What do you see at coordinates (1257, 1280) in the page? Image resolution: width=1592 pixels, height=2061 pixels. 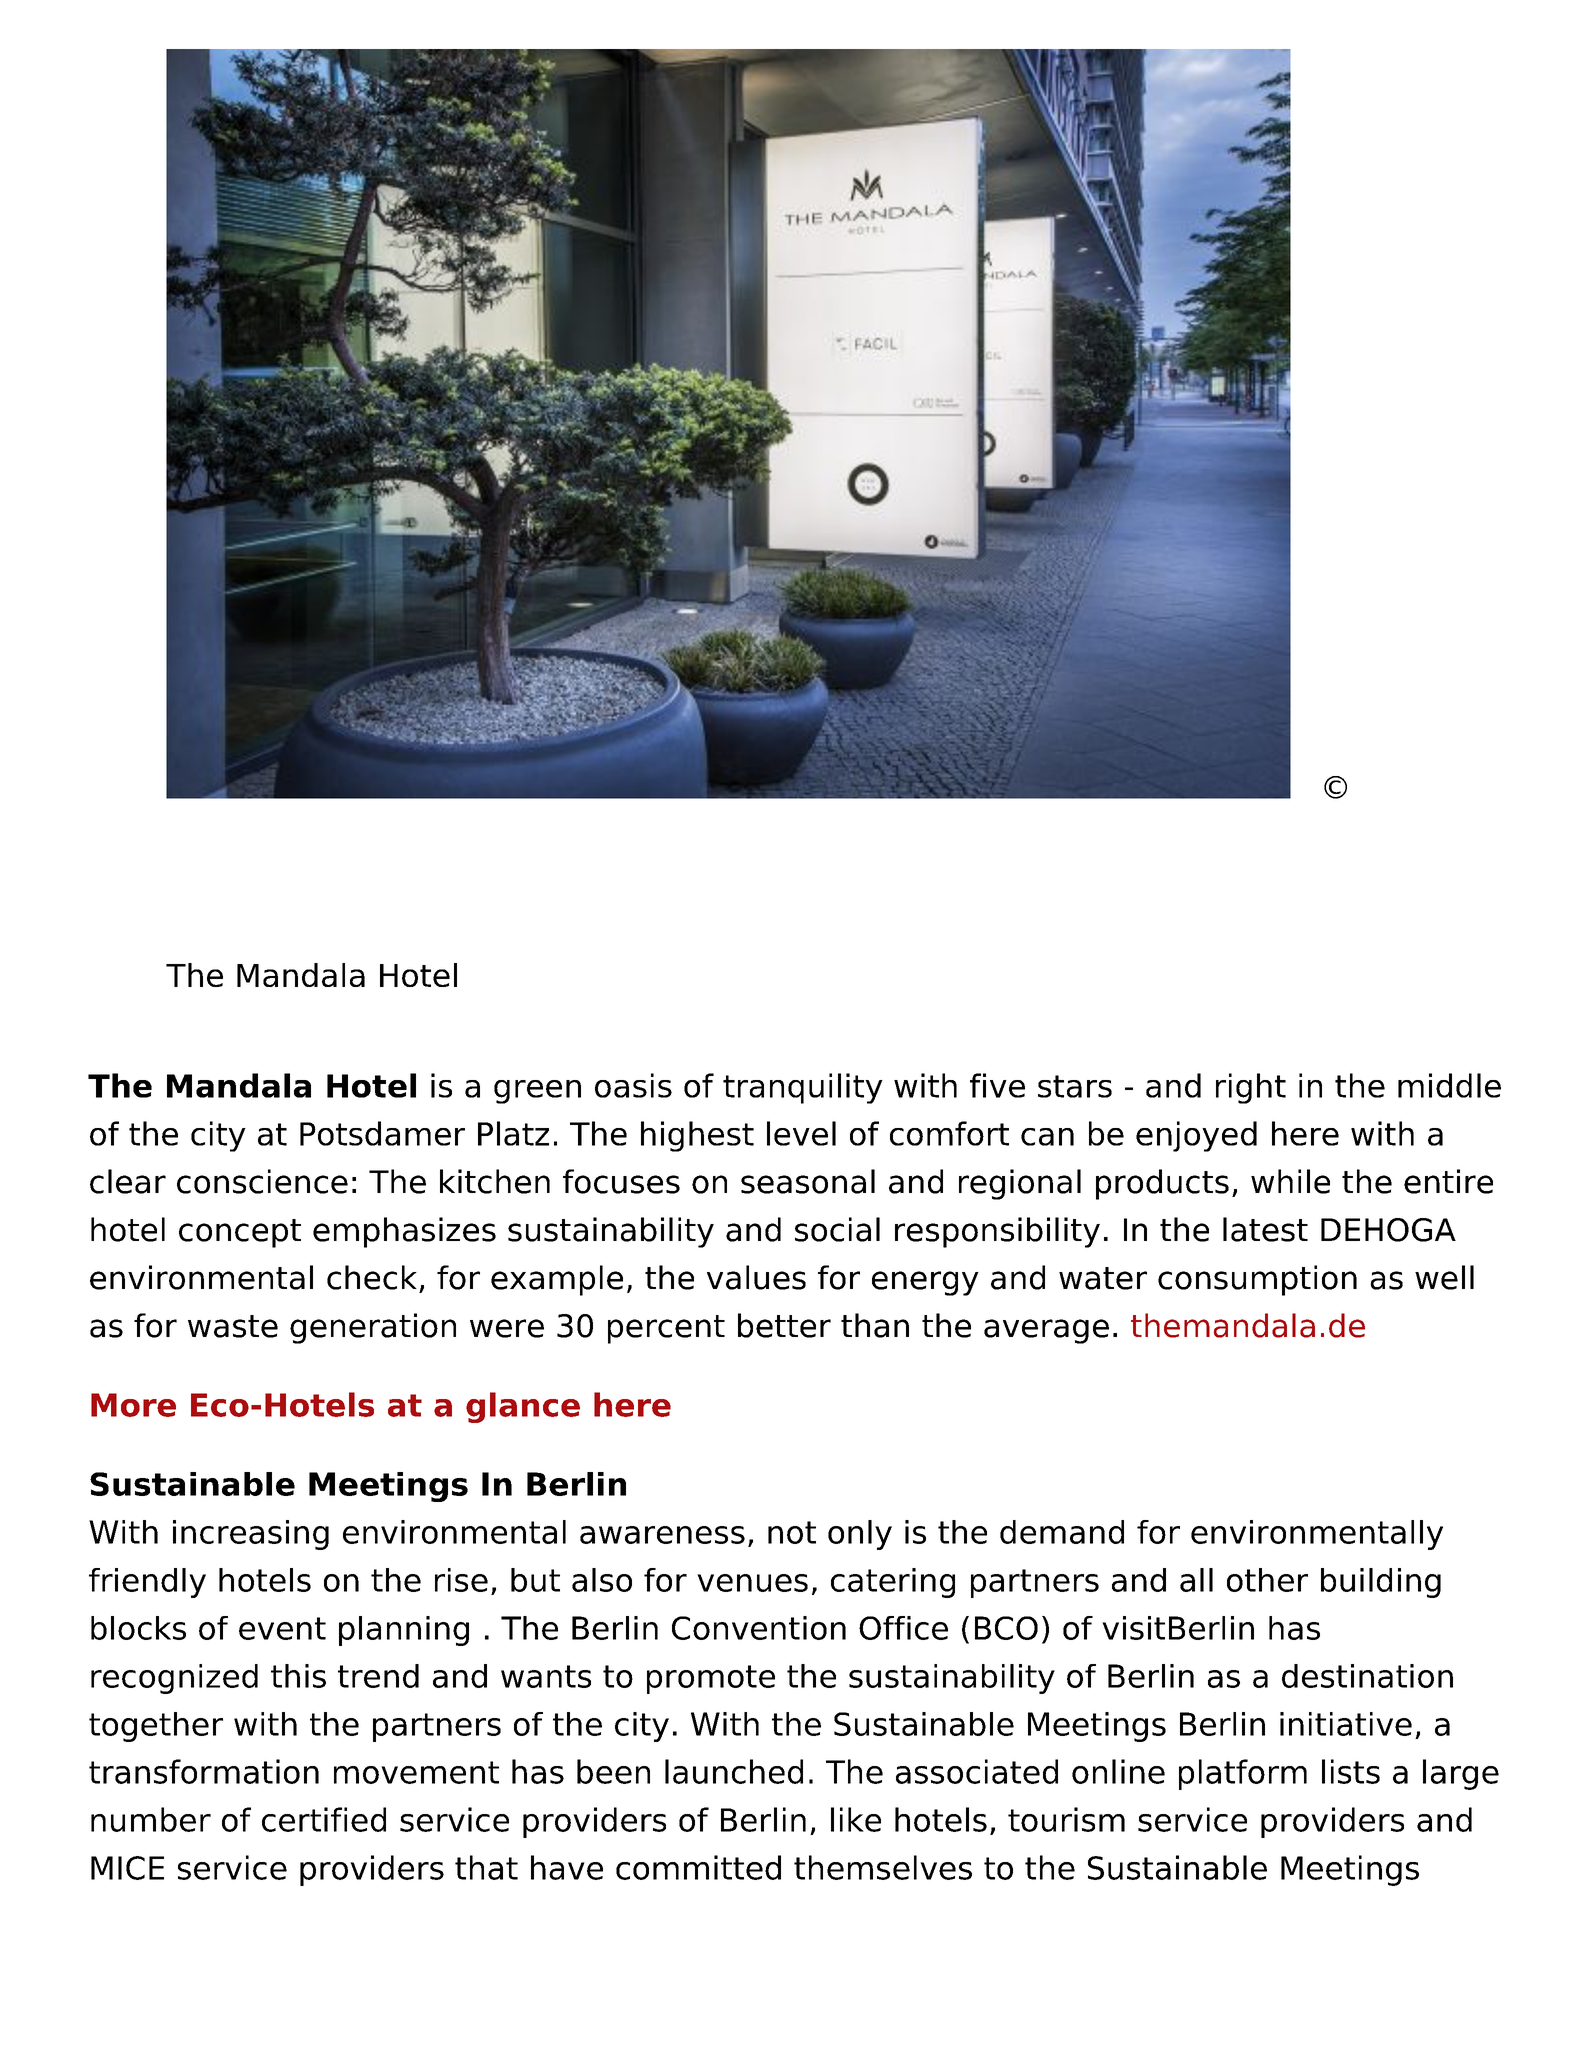 I see `consumption` at bounding box center [1257, 1280].
